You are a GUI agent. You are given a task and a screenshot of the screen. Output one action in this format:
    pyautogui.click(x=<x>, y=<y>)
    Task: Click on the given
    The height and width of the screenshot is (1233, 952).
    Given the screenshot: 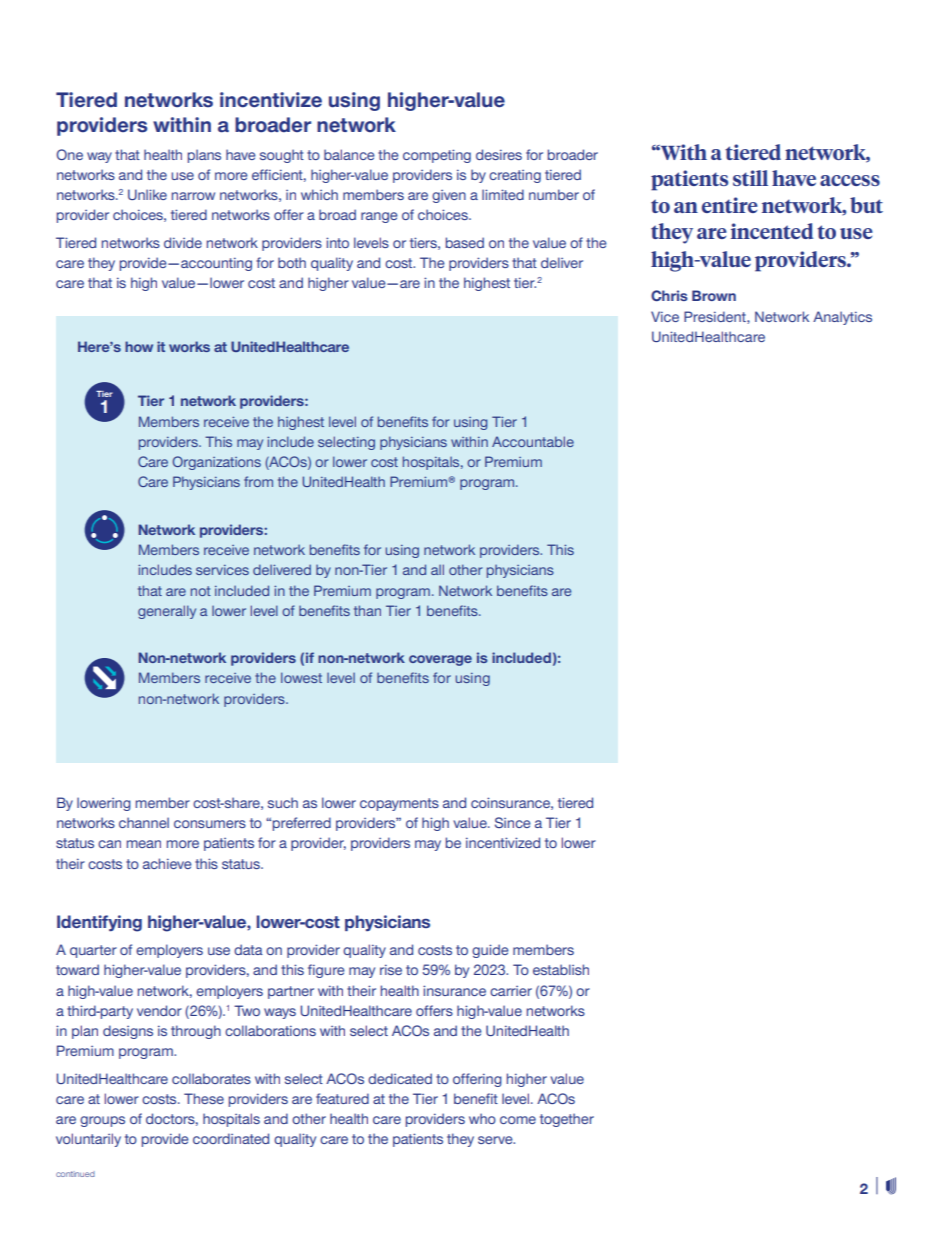 What is the action you would take?
    pyautogui.click(x=449, y=196)
